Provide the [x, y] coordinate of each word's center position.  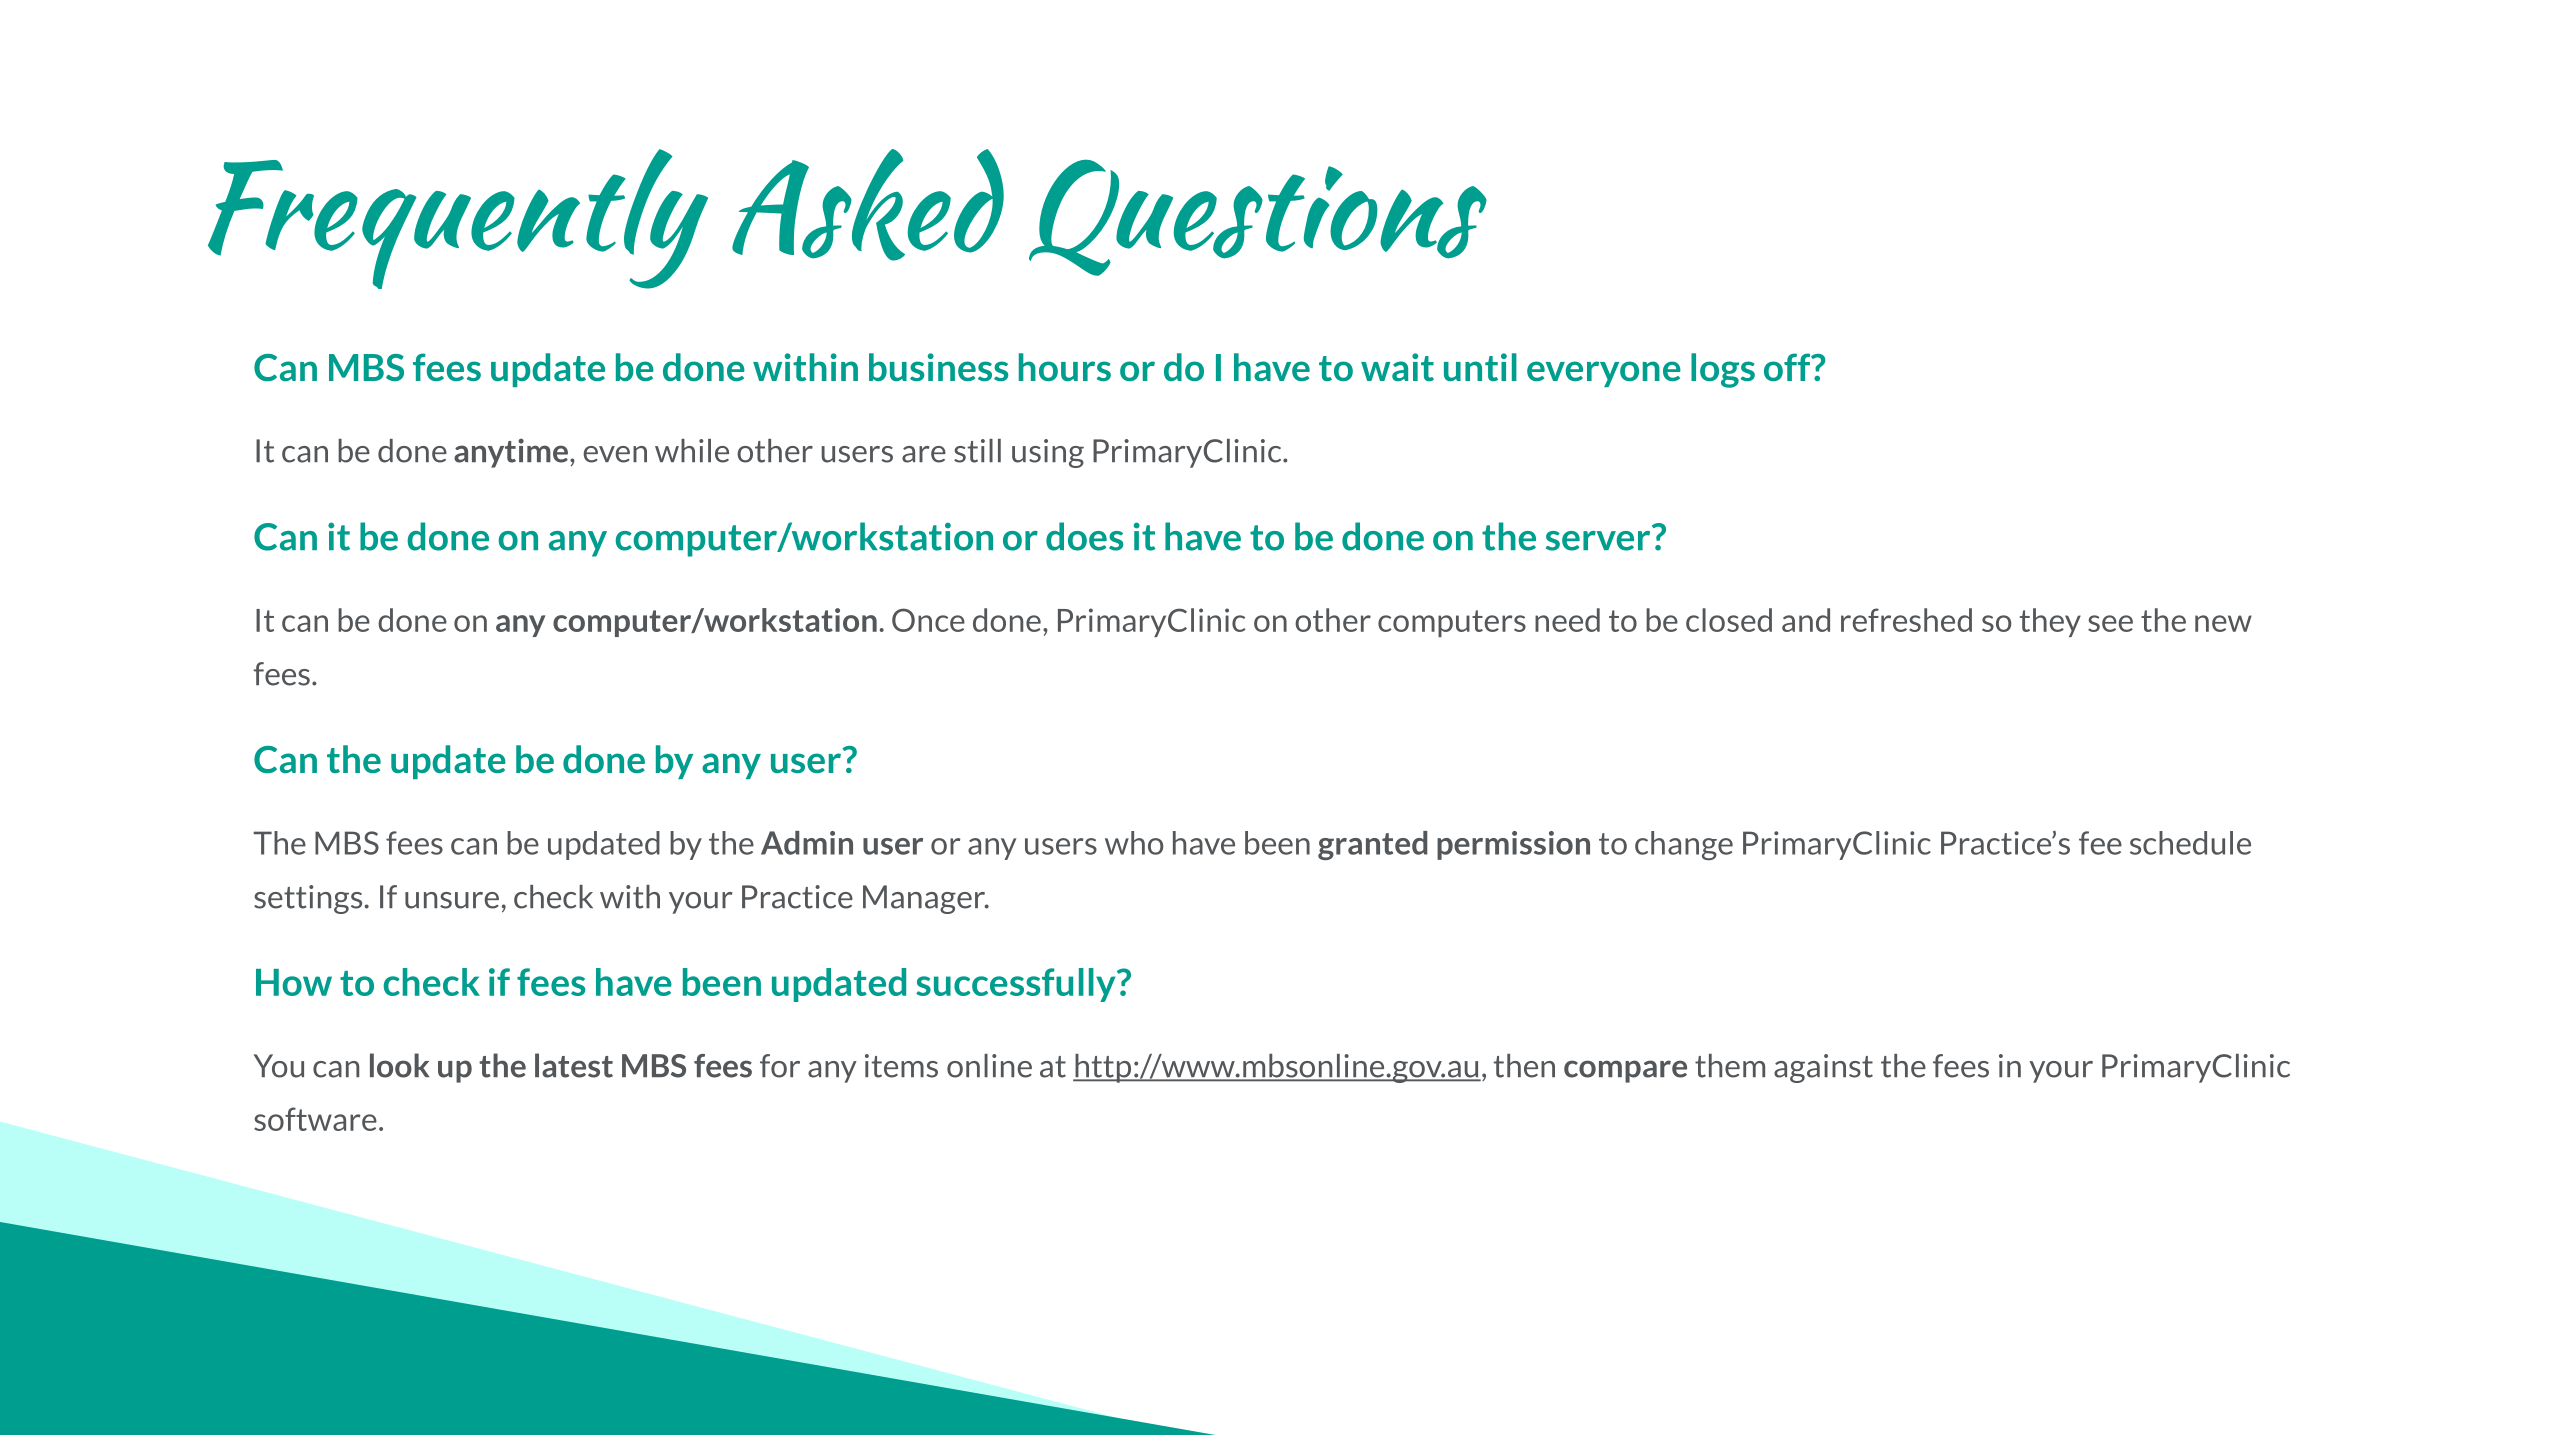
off [1788, 367]
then [1524, 1066]
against [1823, 1068]
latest [574, 1065]
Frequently [458, 219]
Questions [1258, 218]
